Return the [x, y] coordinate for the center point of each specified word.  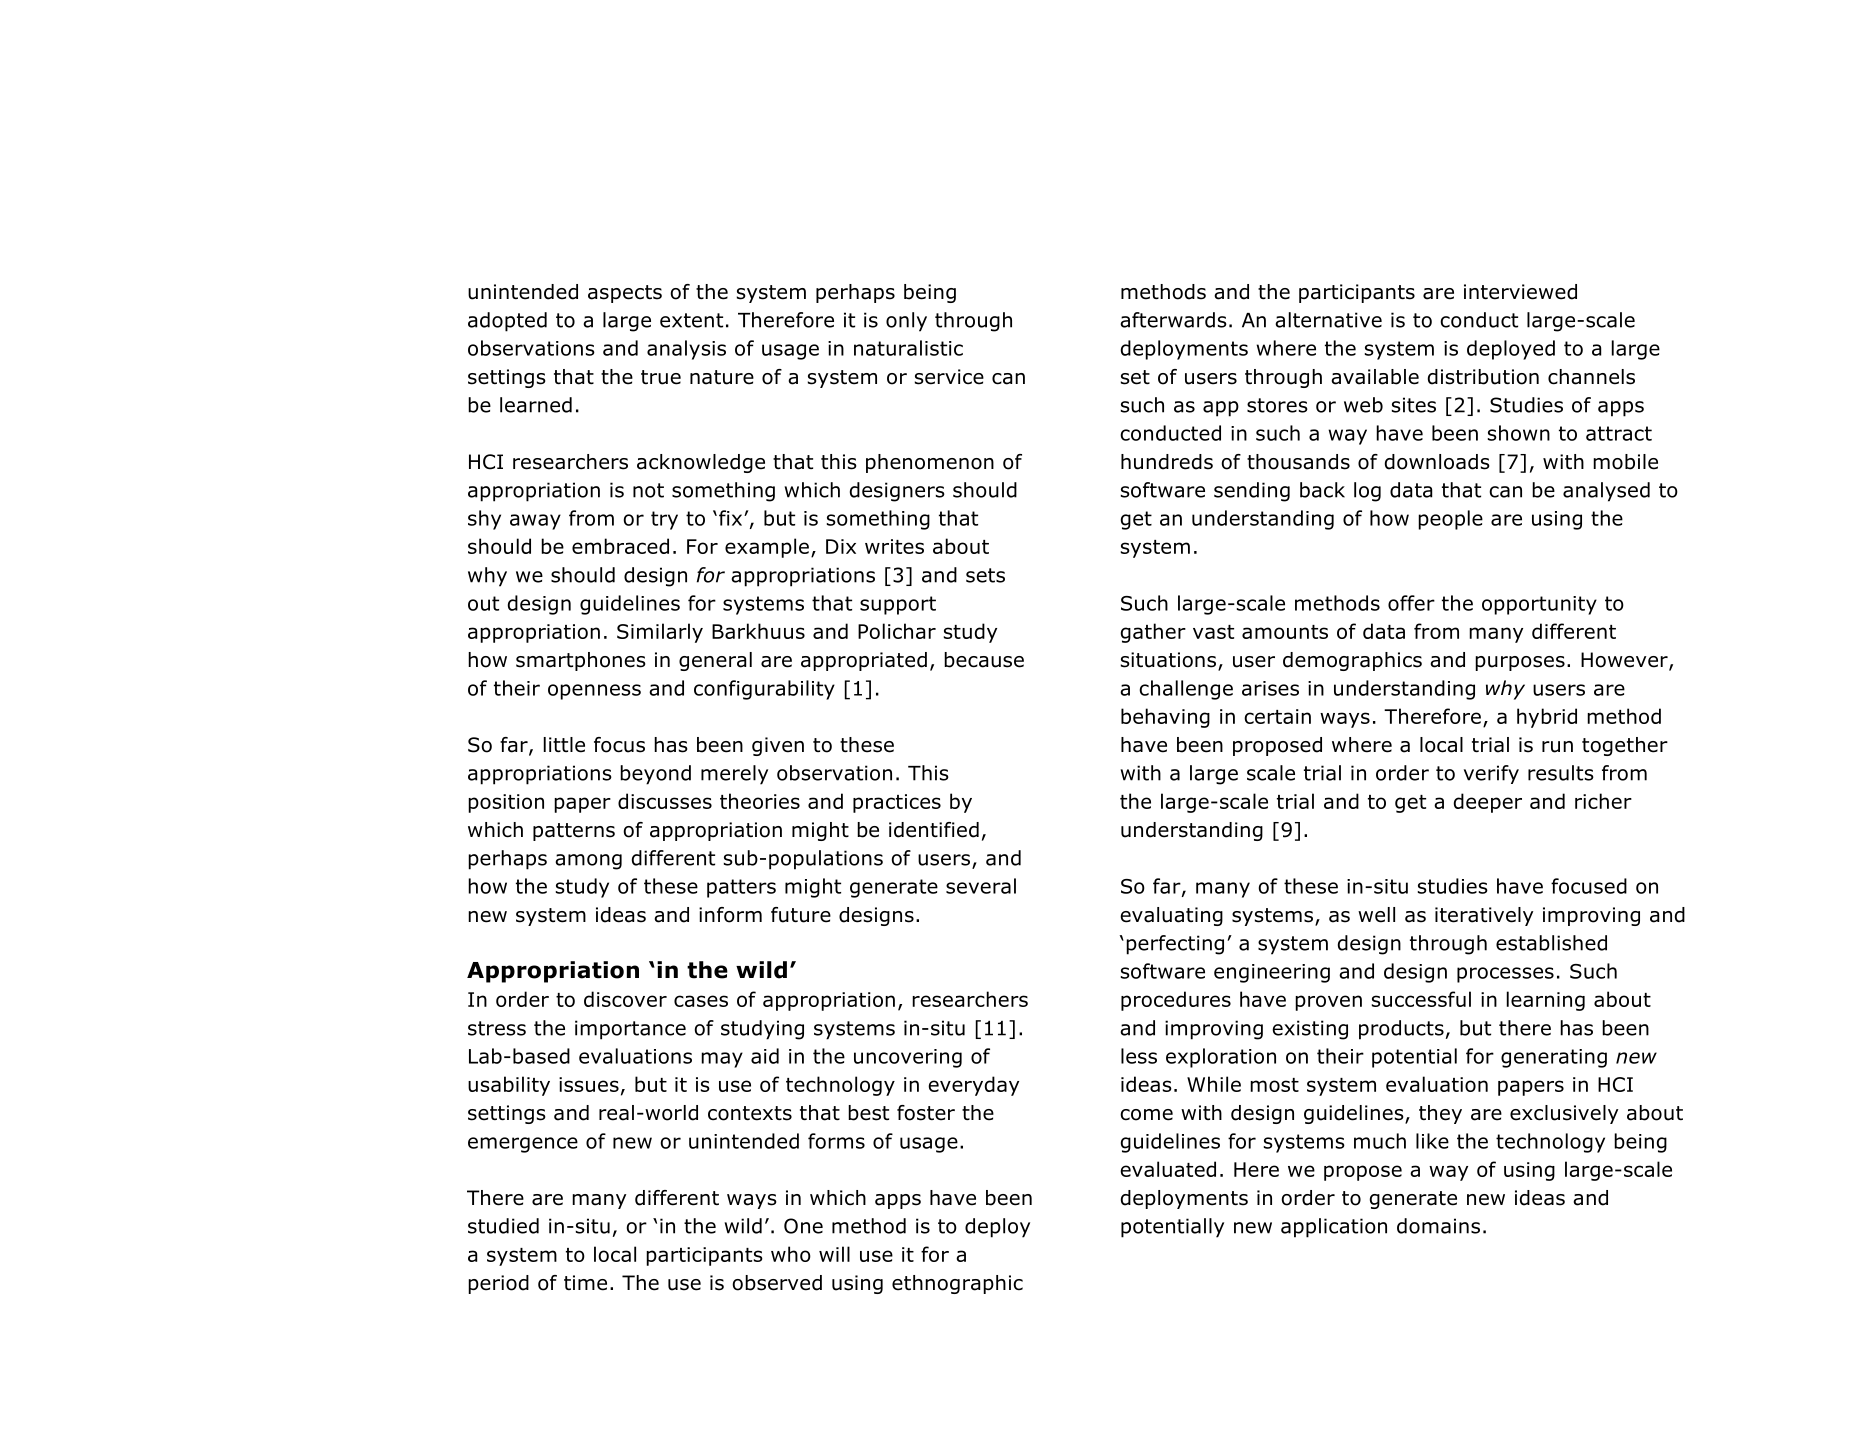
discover [625, 999]
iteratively [1484, 916]
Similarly [660, 633]
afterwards [1173, 320]
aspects [625, 294]
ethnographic [957, 1284]
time [585, 1283]
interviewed [1520, 292]
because [984, 660]
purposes [1520, 663]
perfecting [1175, 945]
